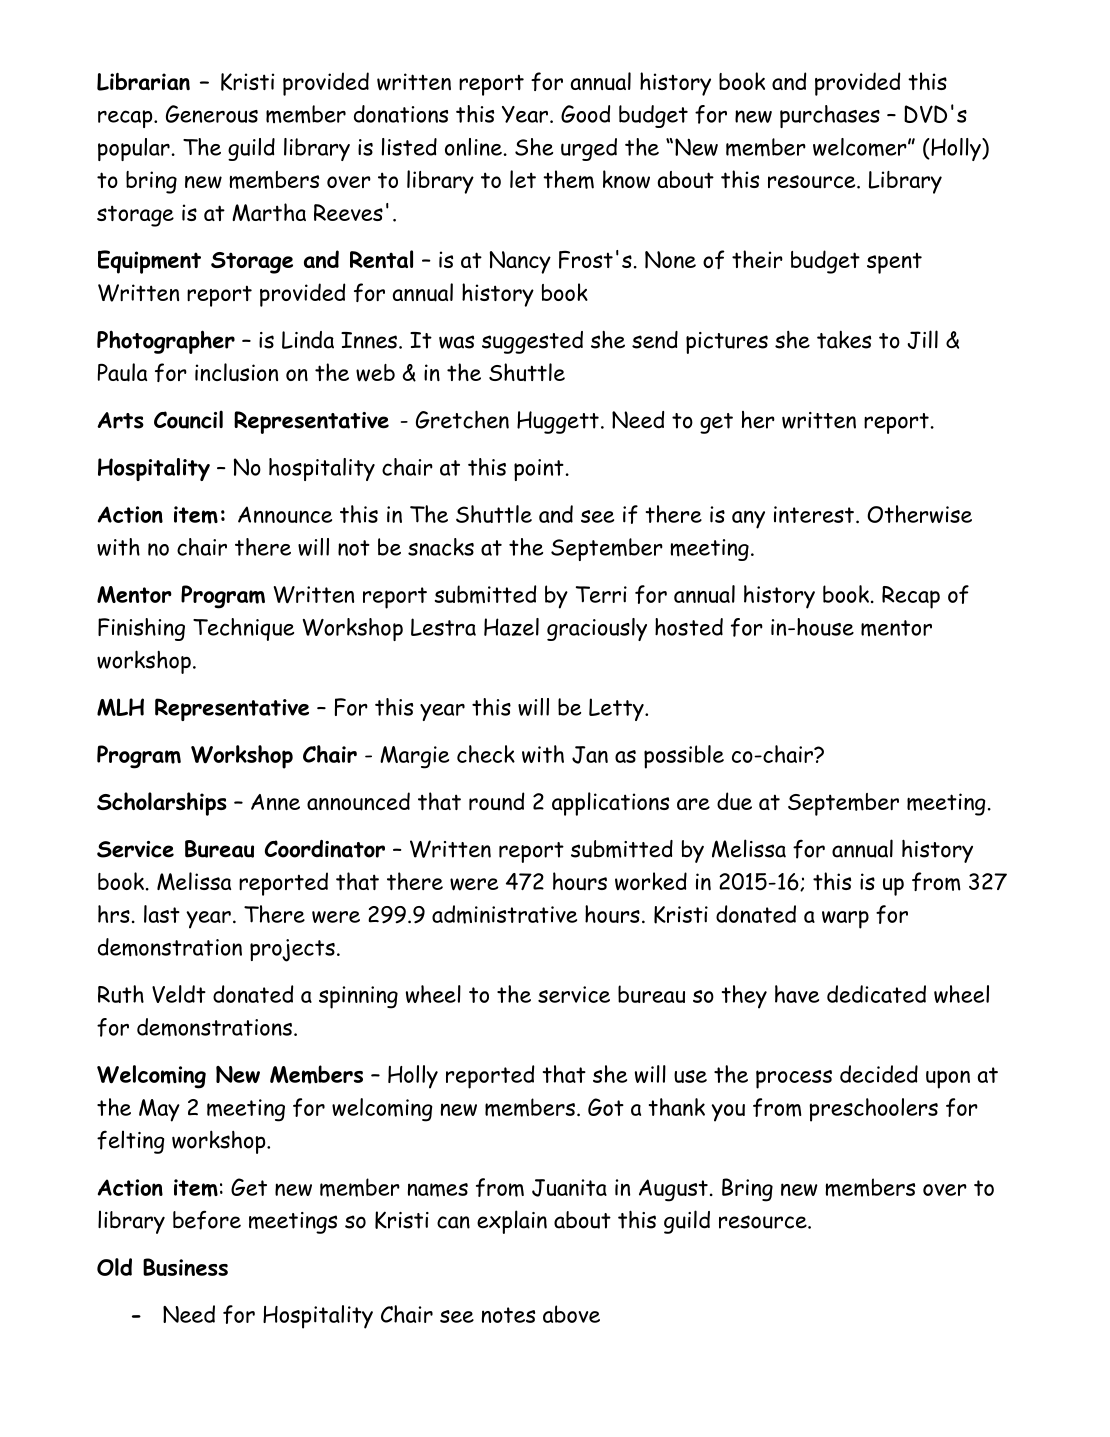 The height and width of the image is (1437, 1110). Describe the element at coordinates (585, 114) in the image. I see `Good` at that location.
